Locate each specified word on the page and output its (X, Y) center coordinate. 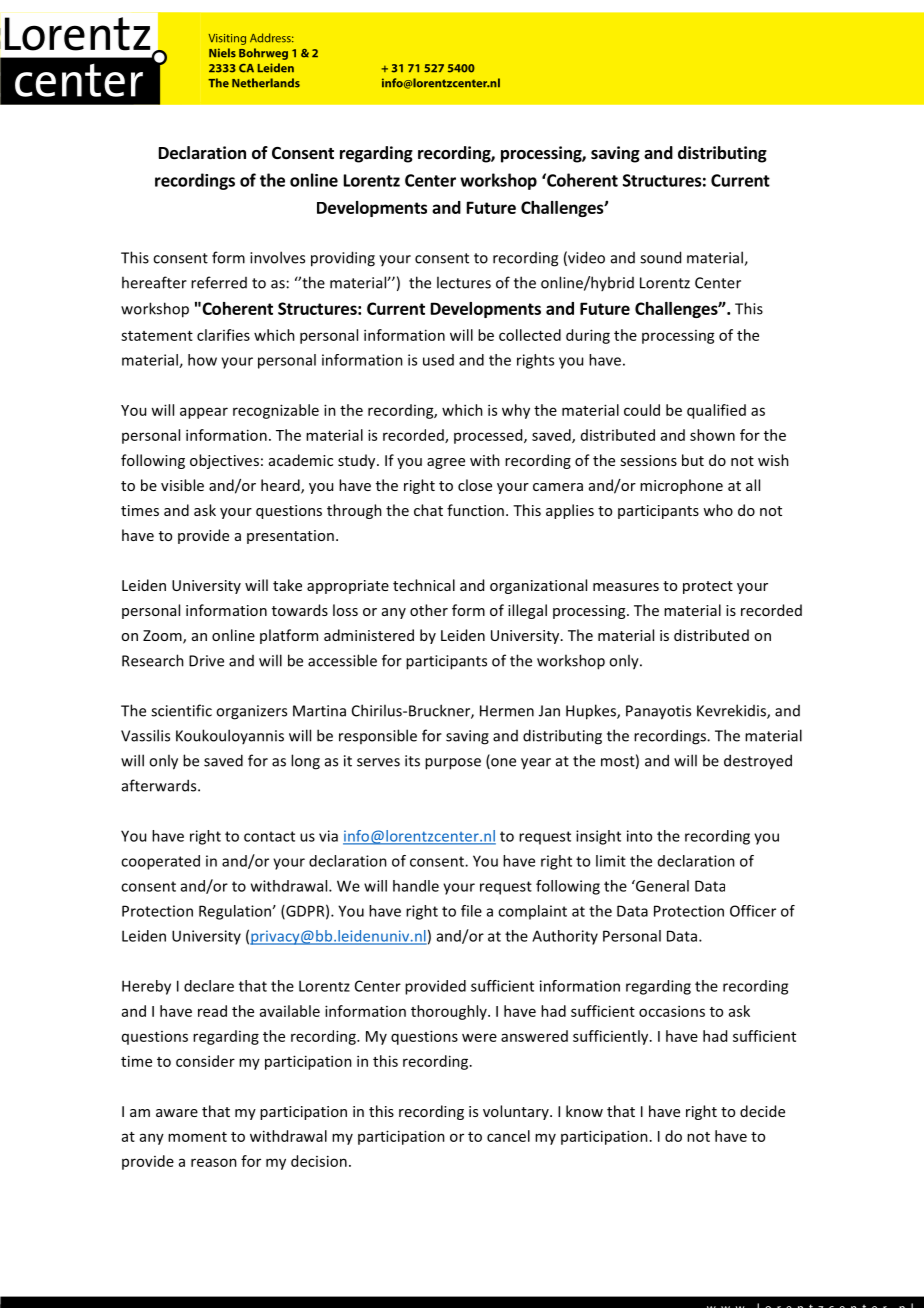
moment (197, 1137)
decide (762, 1111)
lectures (464, 282)
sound (660, 257)
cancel (508, 1136)
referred (219, 282)
